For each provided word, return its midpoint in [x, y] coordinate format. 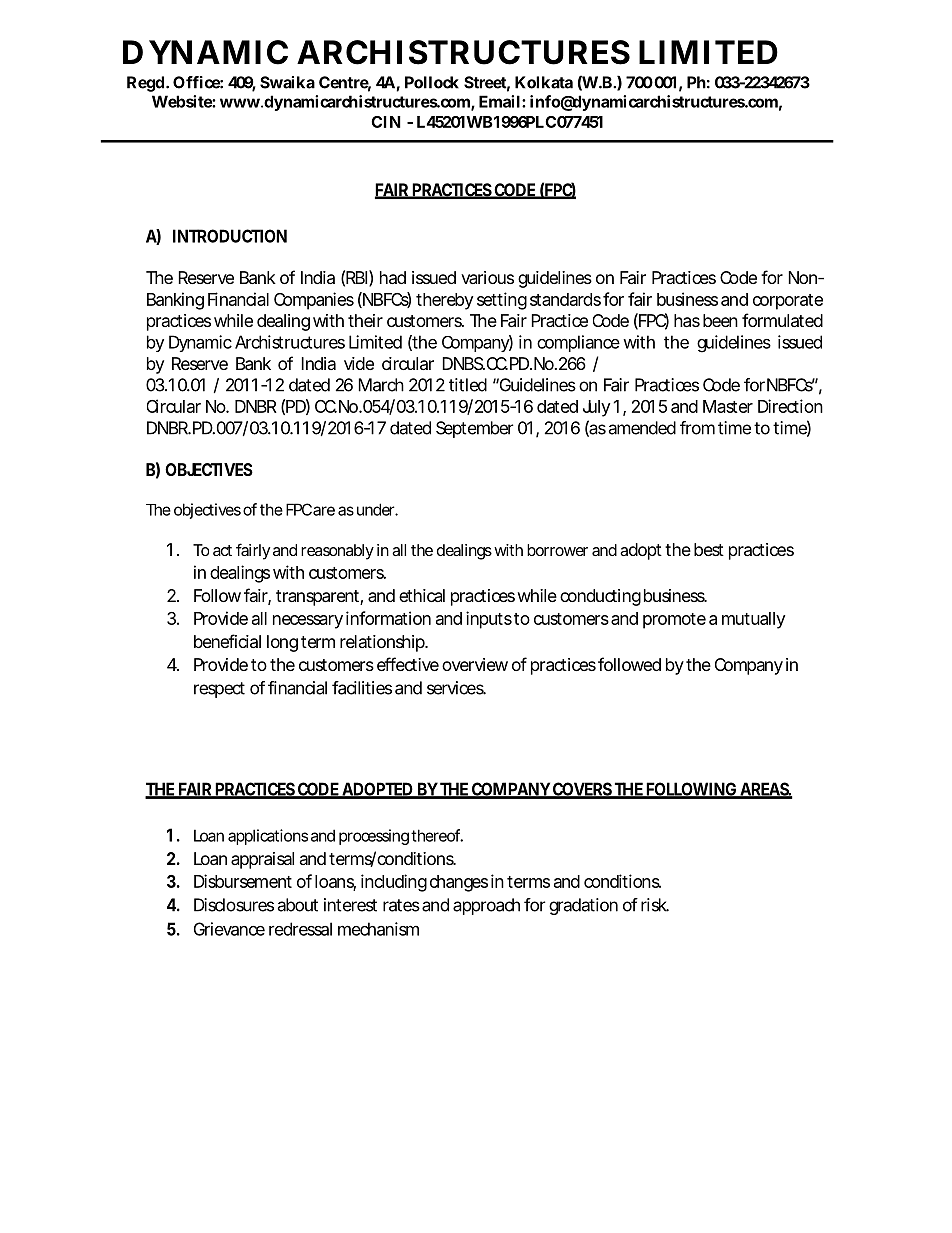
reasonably [337, 552]
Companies [314, 301]
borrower [557, 550]
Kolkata [544, 82]
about [298, 905]
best [709, 549]
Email [499, 101]
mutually [753, 620]
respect [219, 690]
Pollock [432, 82]
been [720, 320]
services [456, 688]
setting [502, 301]
